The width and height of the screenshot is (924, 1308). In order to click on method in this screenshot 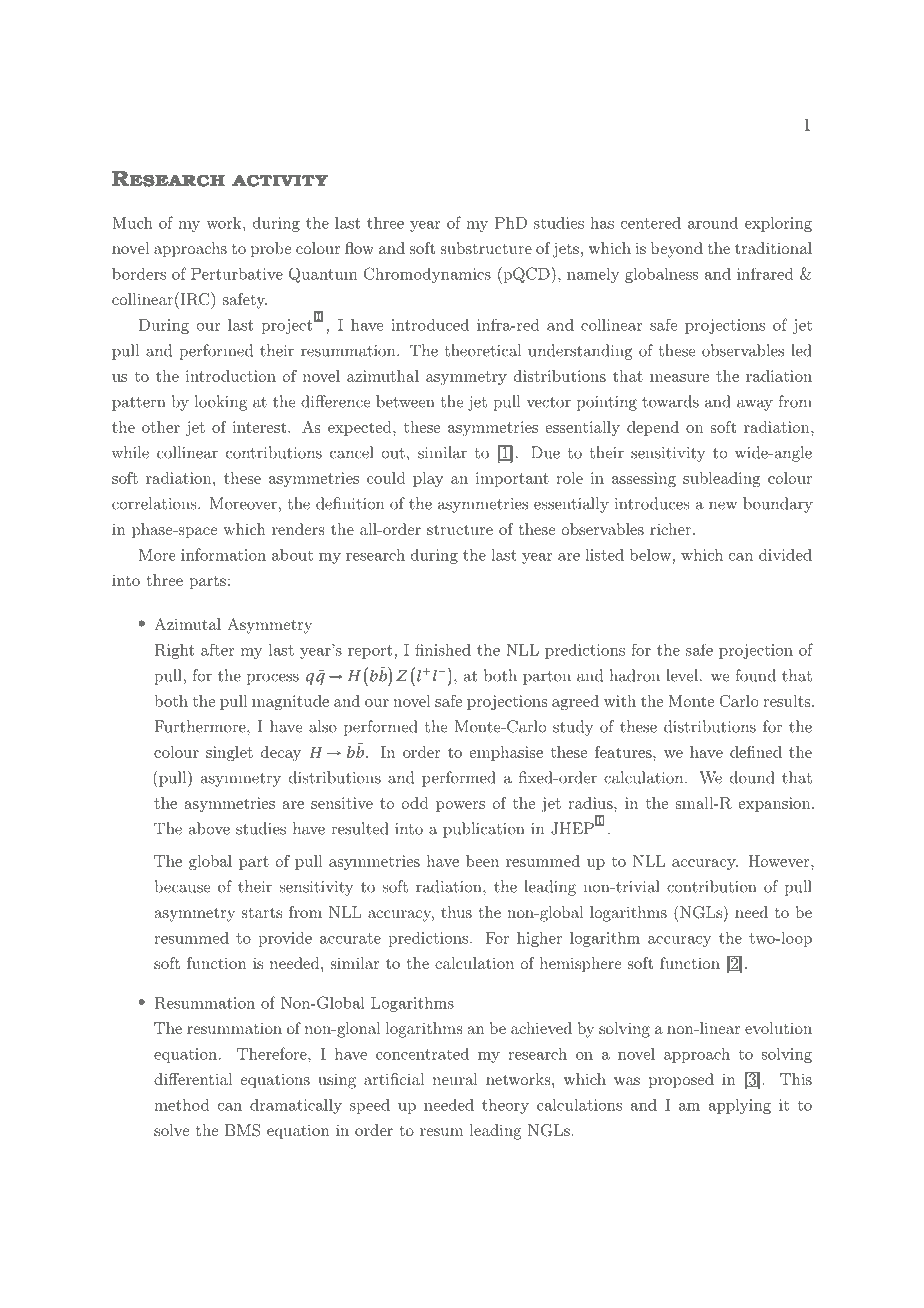, I will do `click(181, 1104)`.
